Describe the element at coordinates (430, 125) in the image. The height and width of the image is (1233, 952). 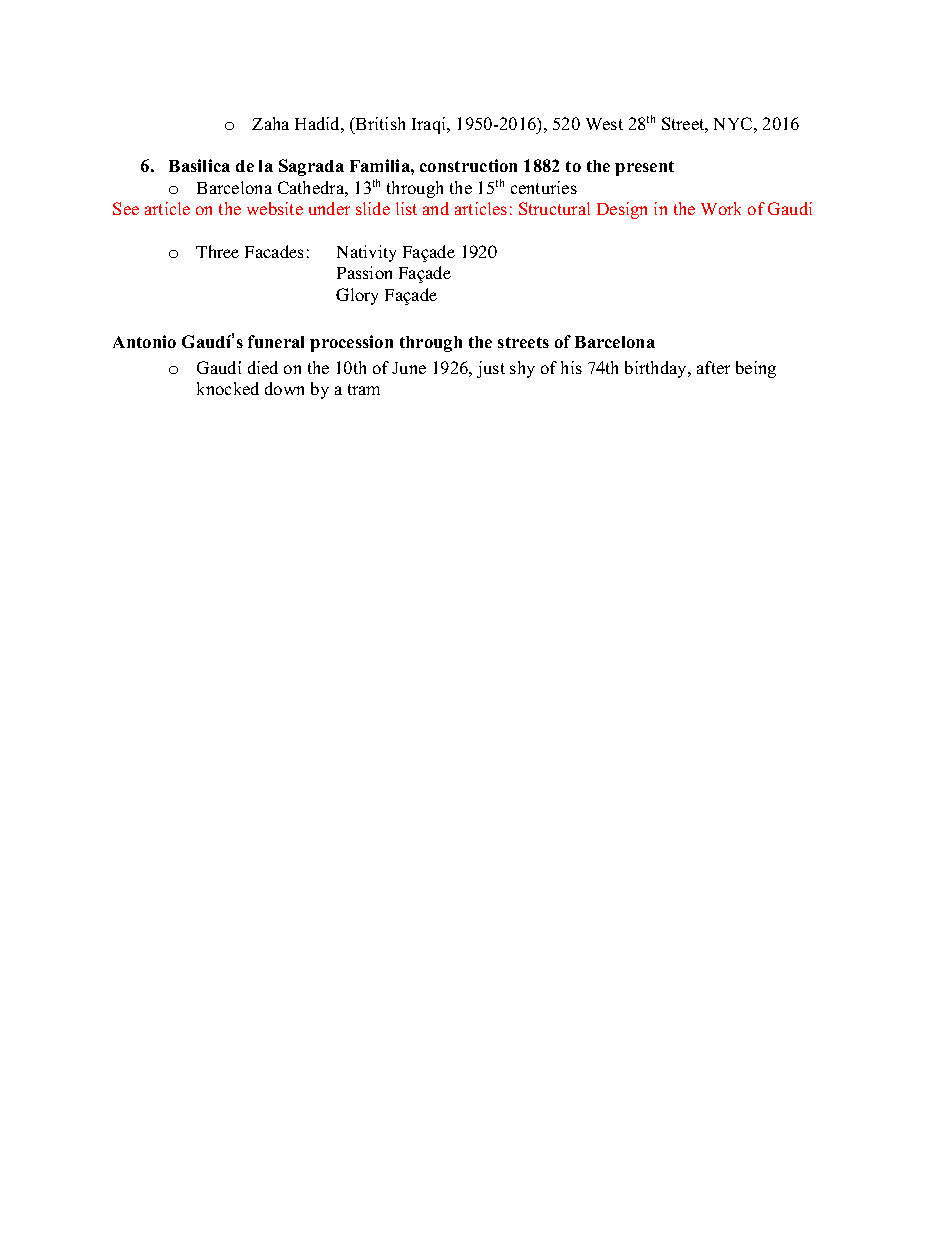
I see `Iraqi` at that location.
